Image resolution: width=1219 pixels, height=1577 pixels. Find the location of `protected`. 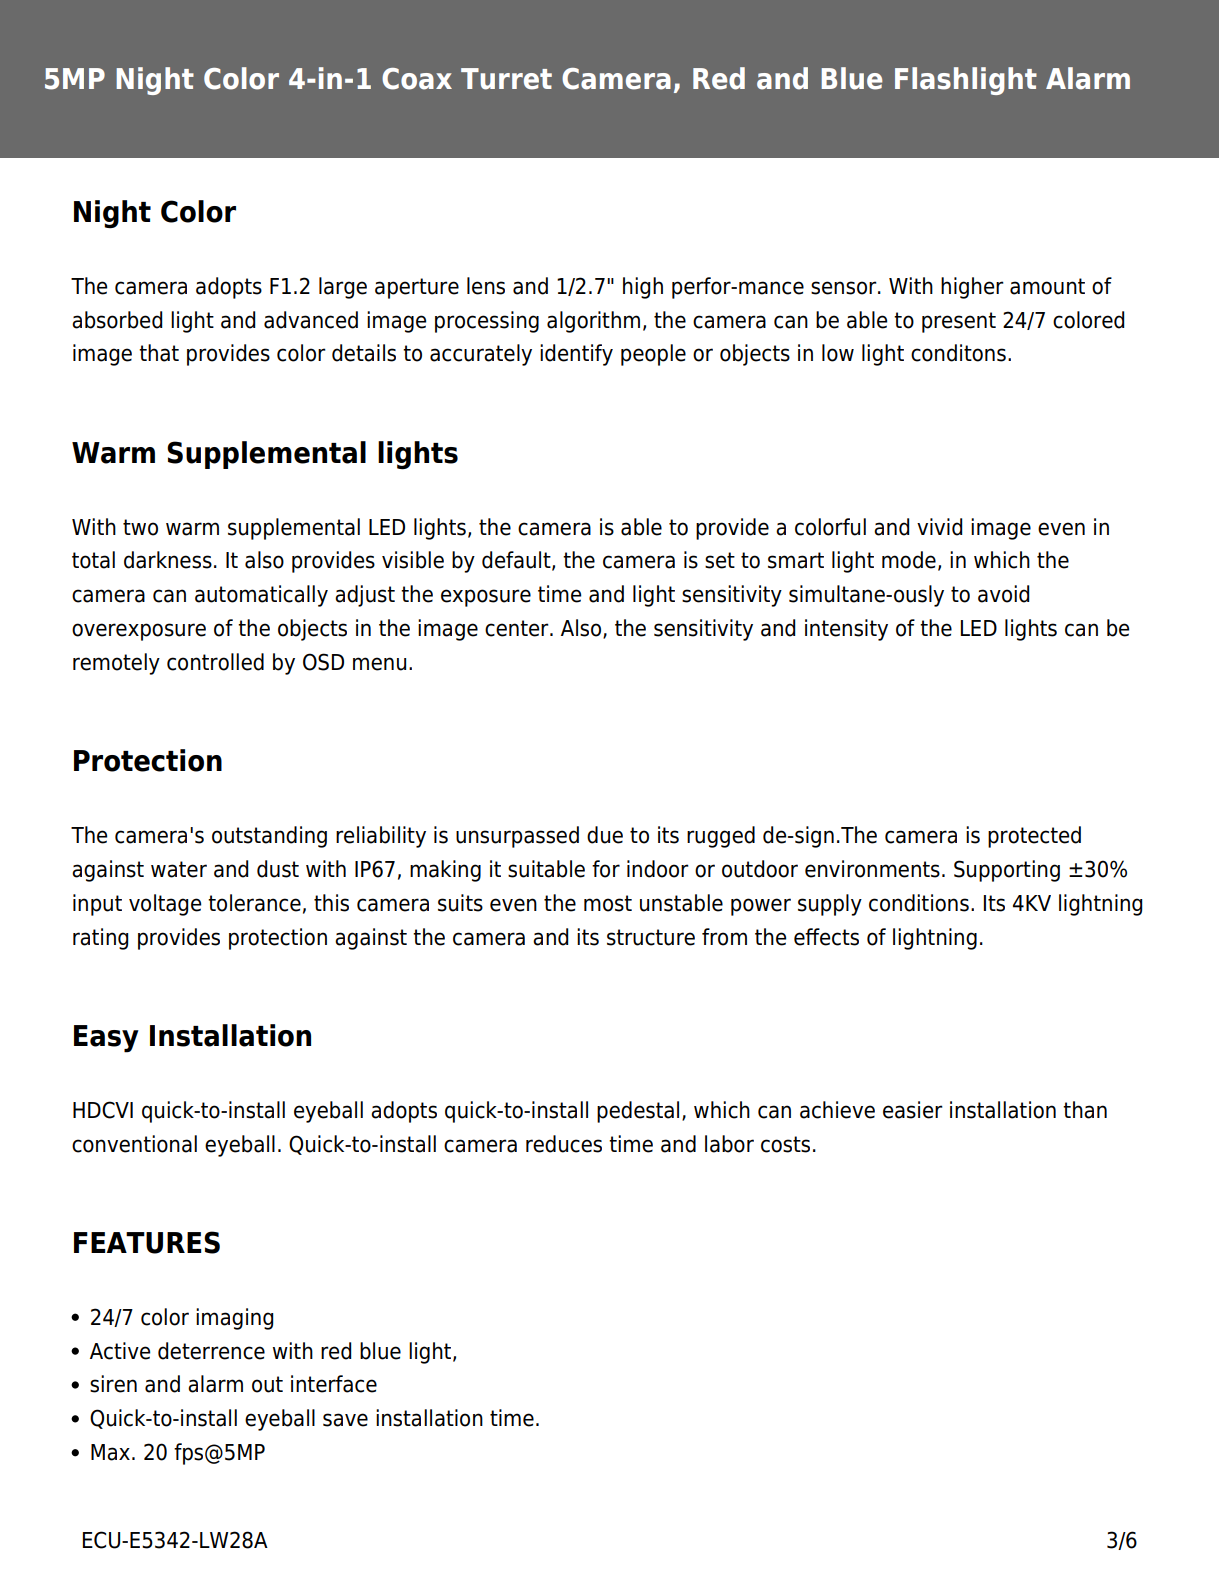

protected is located at coordinates (1034, 837).
